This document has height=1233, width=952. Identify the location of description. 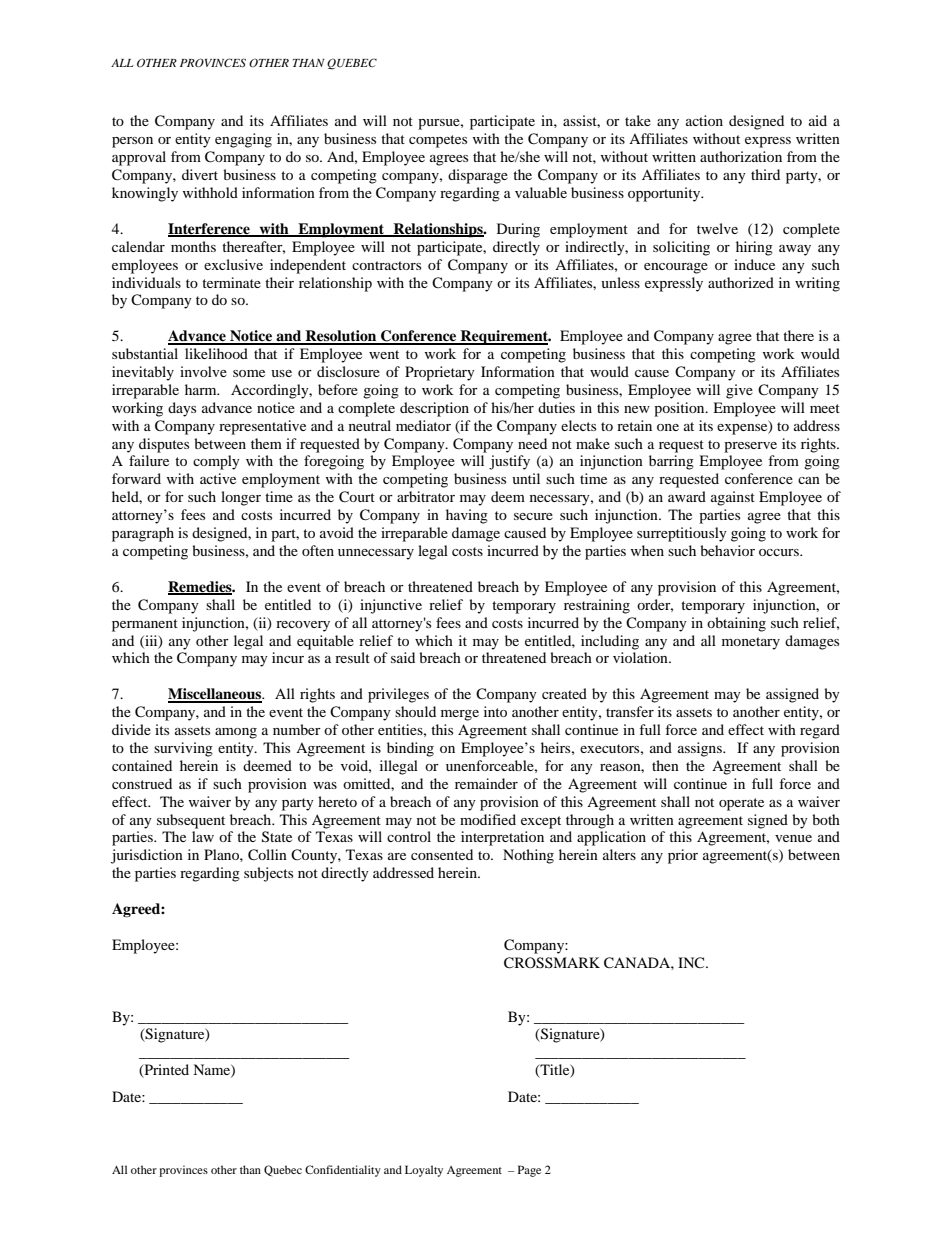
(434, 409).
